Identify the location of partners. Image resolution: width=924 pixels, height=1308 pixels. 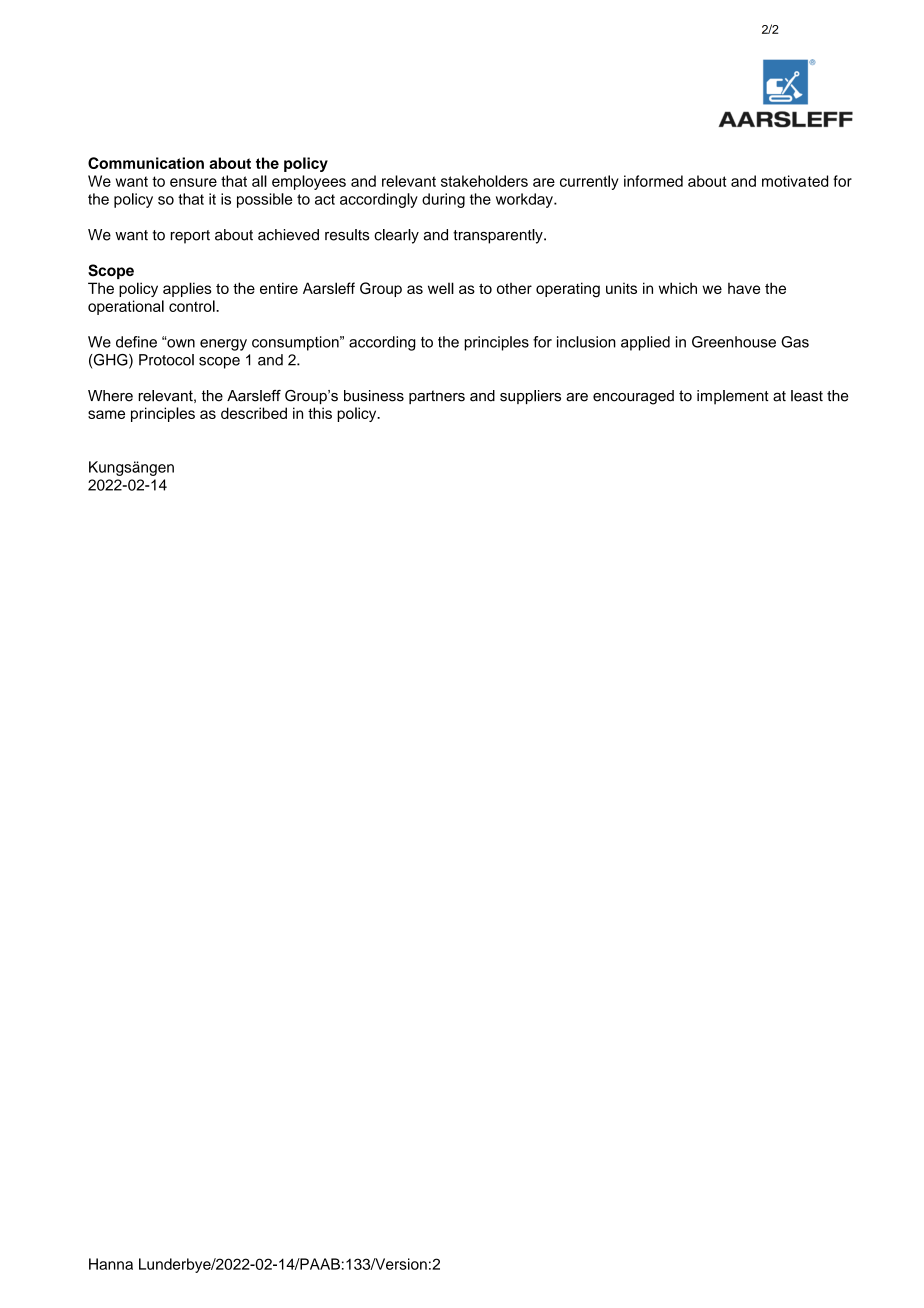
(437, 397).
